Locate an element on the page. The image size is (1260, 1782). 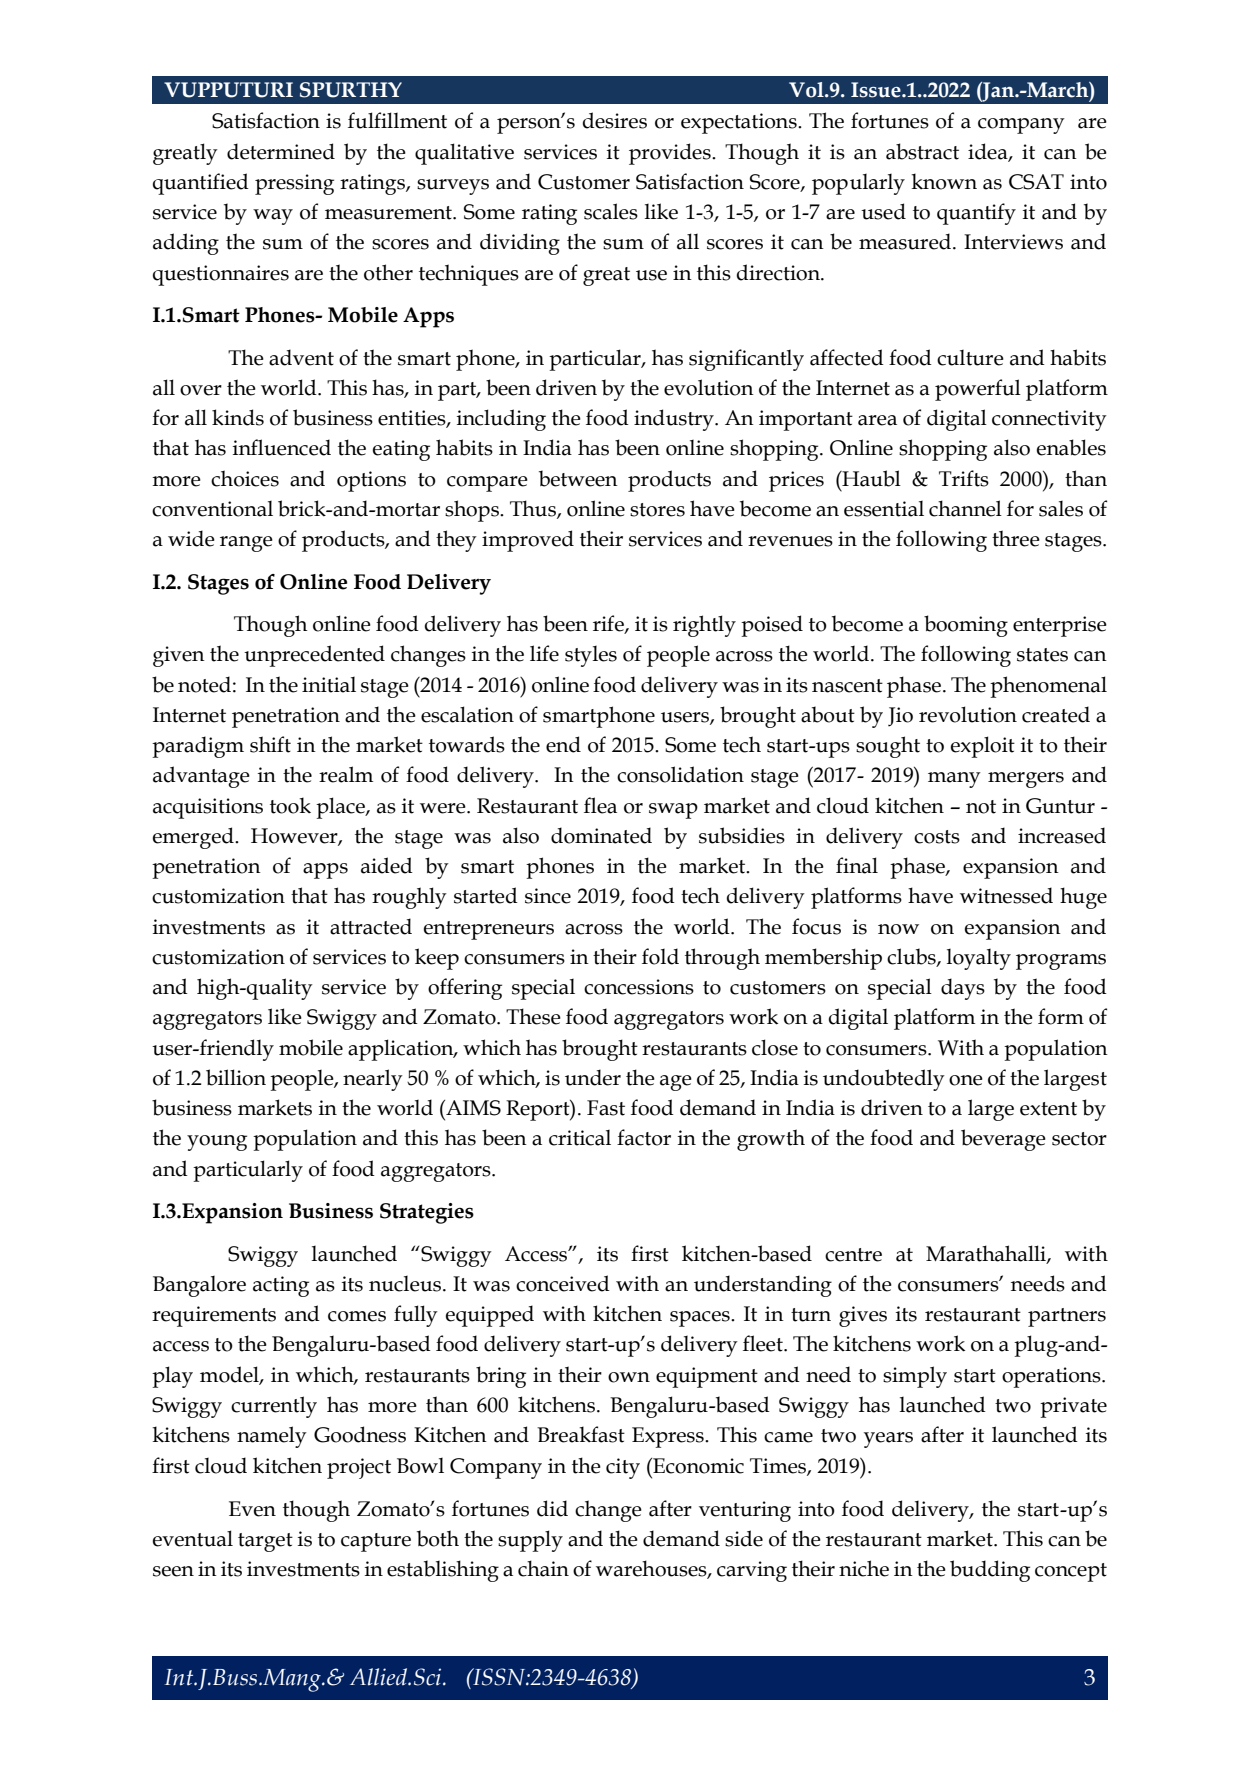
extent is located at coordinates (1048, 1109).
